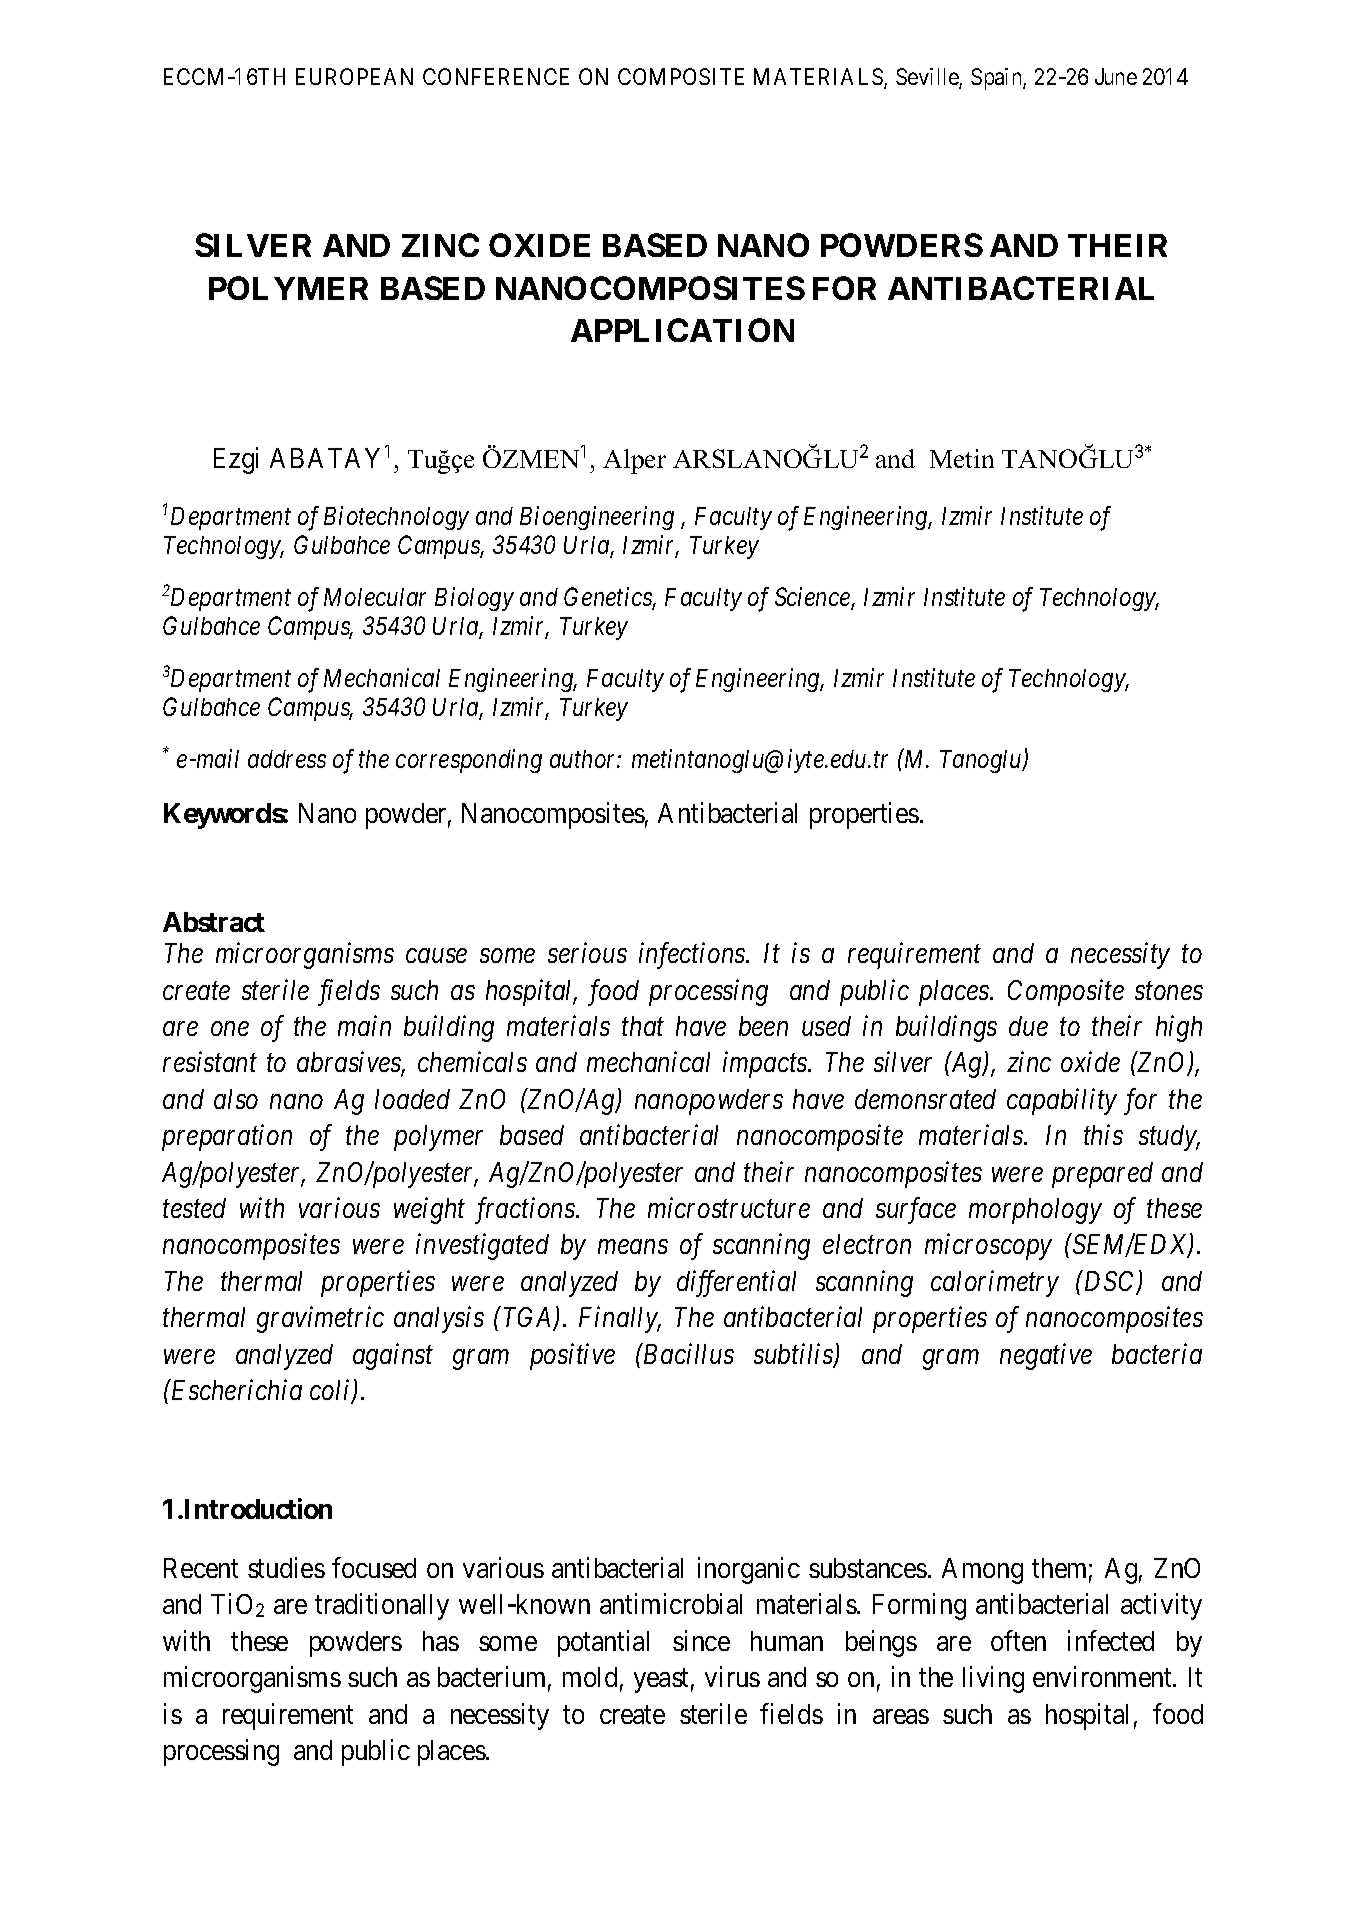 This page has width=1366, height=1931. Describe the element at coordinates (1028, 1026) in the page. I see `due` at that location.
